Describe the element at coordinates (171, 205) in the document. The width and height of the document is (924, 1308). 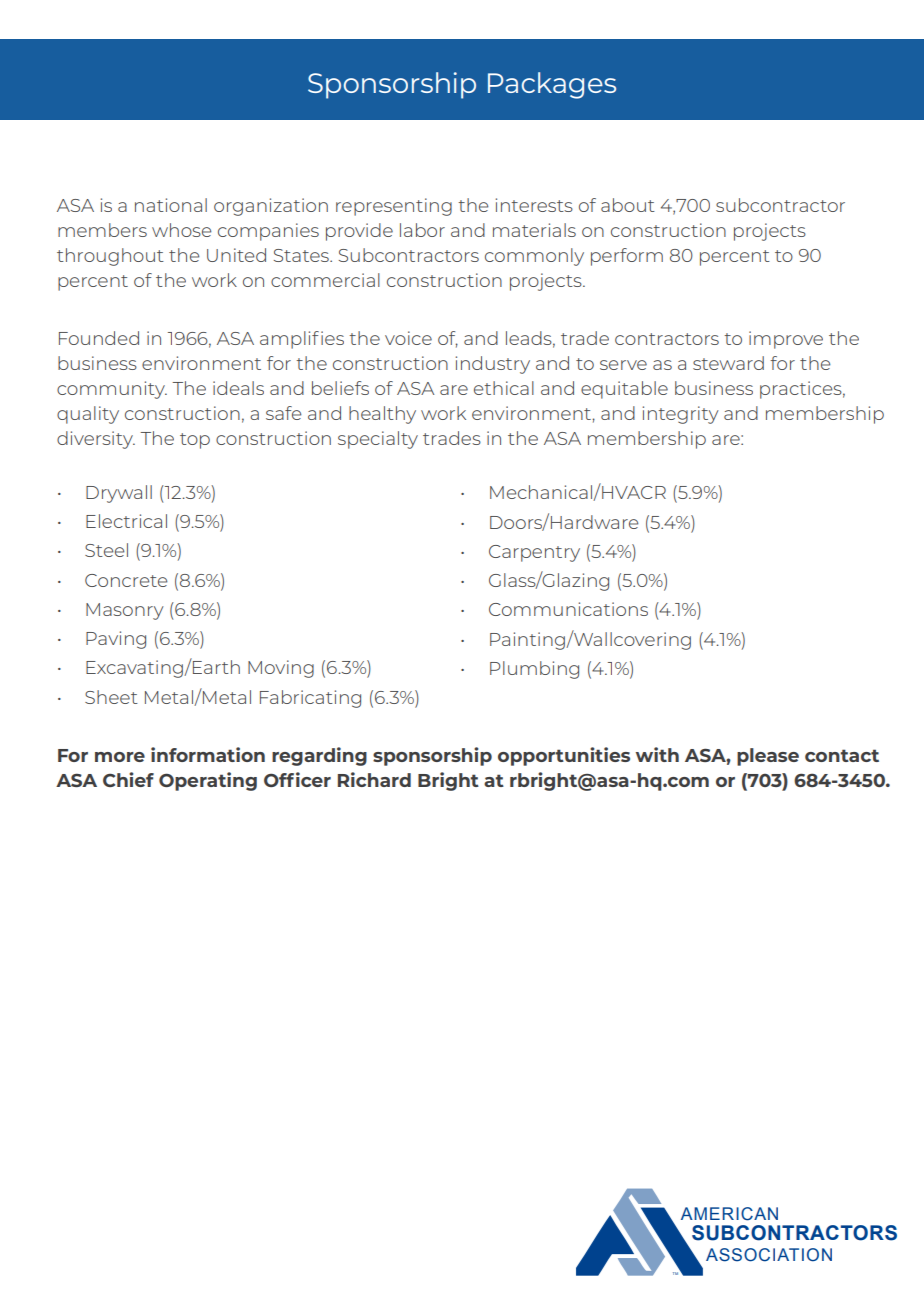
I see `national` at that location.
